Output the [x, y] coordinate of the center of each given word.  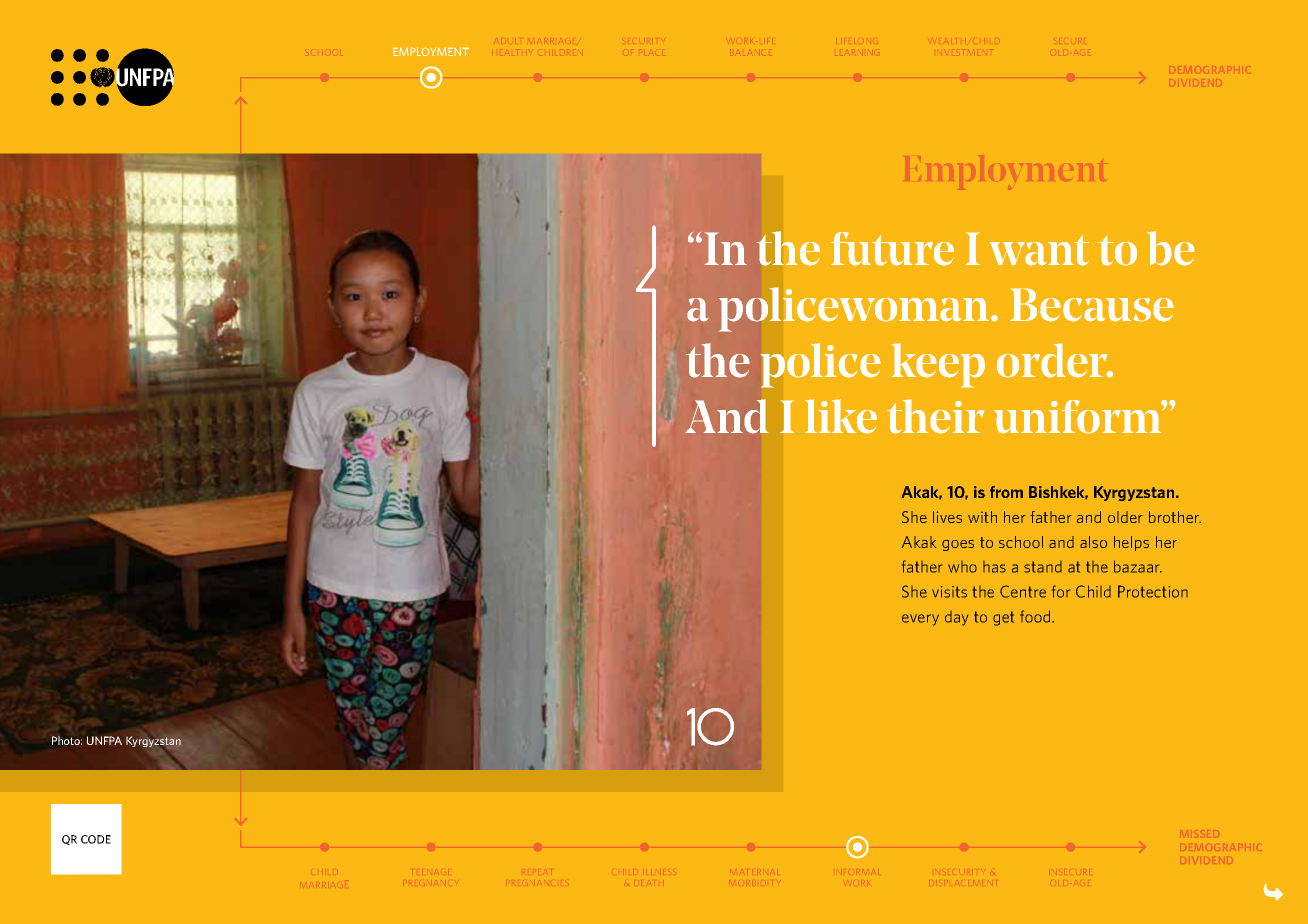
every [920, 620]
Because [1092, 305]
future [892, 249]
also [1093, 542]
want [1039, 250]
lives [947, 517]
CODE [96, 839]
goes [958, 545]
